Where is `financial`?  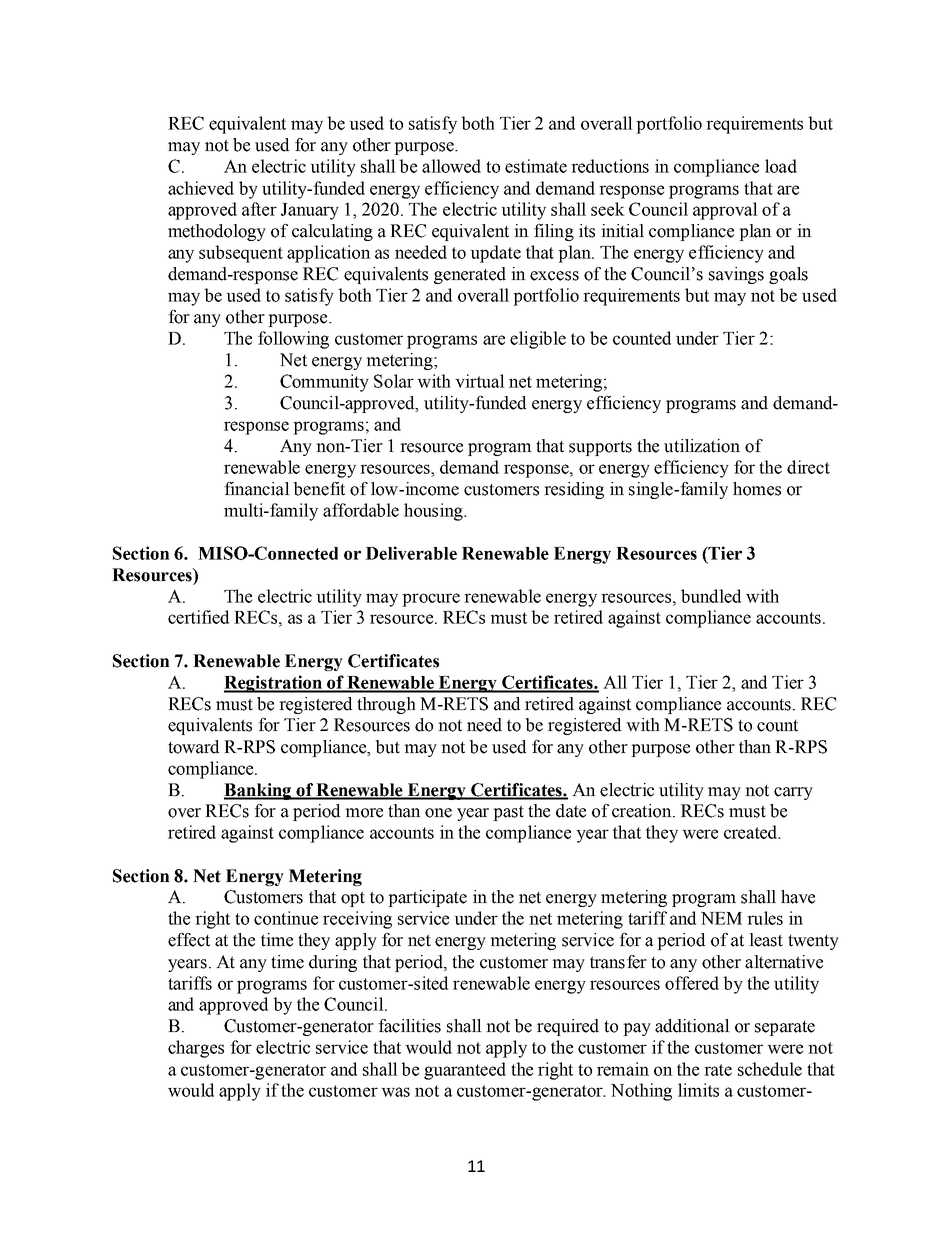 financial is located at coordinates (257, 489).
